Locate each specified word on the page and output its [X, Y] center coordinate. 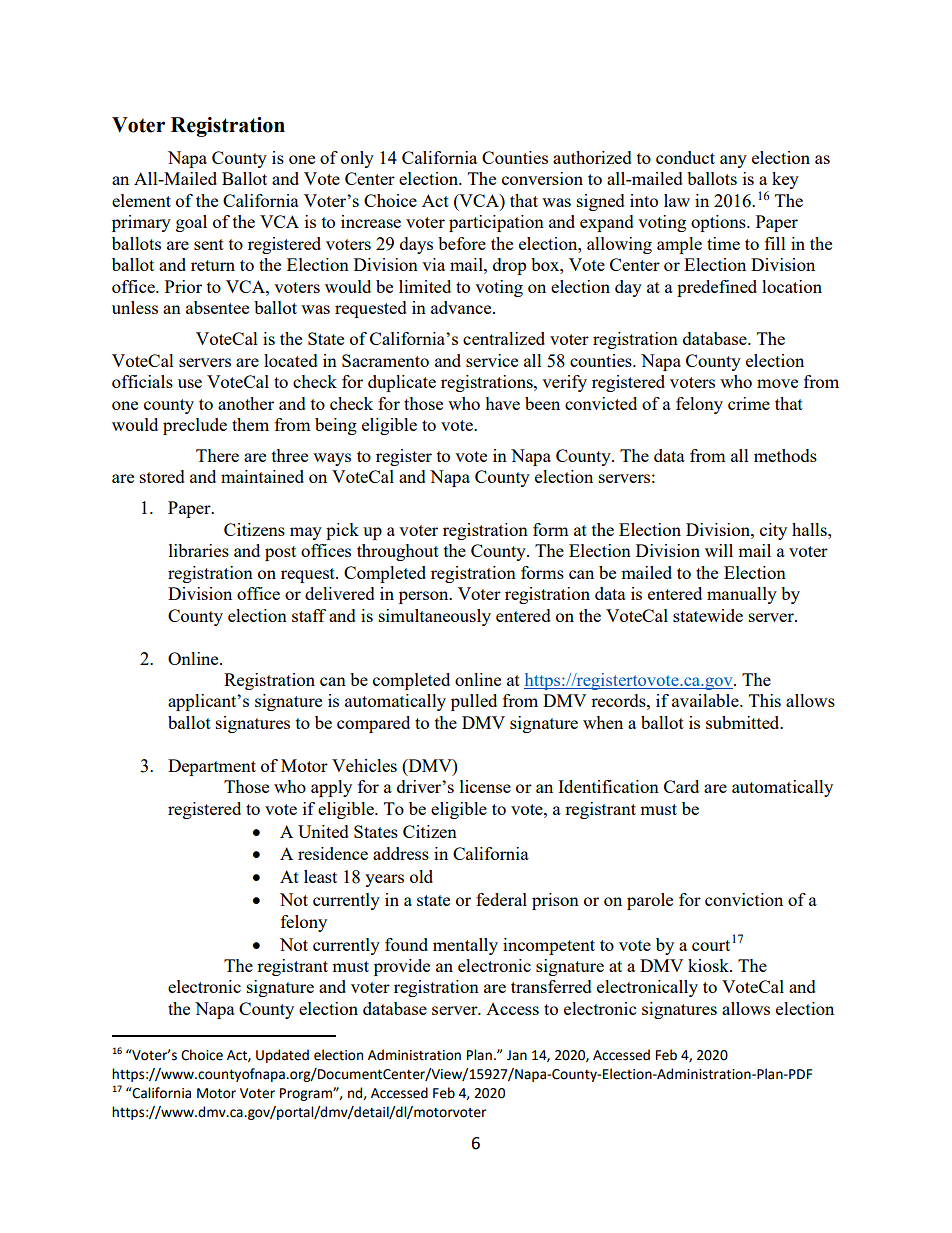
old [421, 876]
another [246, 403]
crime [749, 403]
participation [496, 223]
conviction [744, 899]
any [733, 161]
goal [191, 223]
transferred [551, 986]
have [502, 403]
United [323, 831]
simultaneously [435, 617]
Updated [282, 1056]
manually [742, 595]
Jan [517, 1055]
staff [309, 615]
